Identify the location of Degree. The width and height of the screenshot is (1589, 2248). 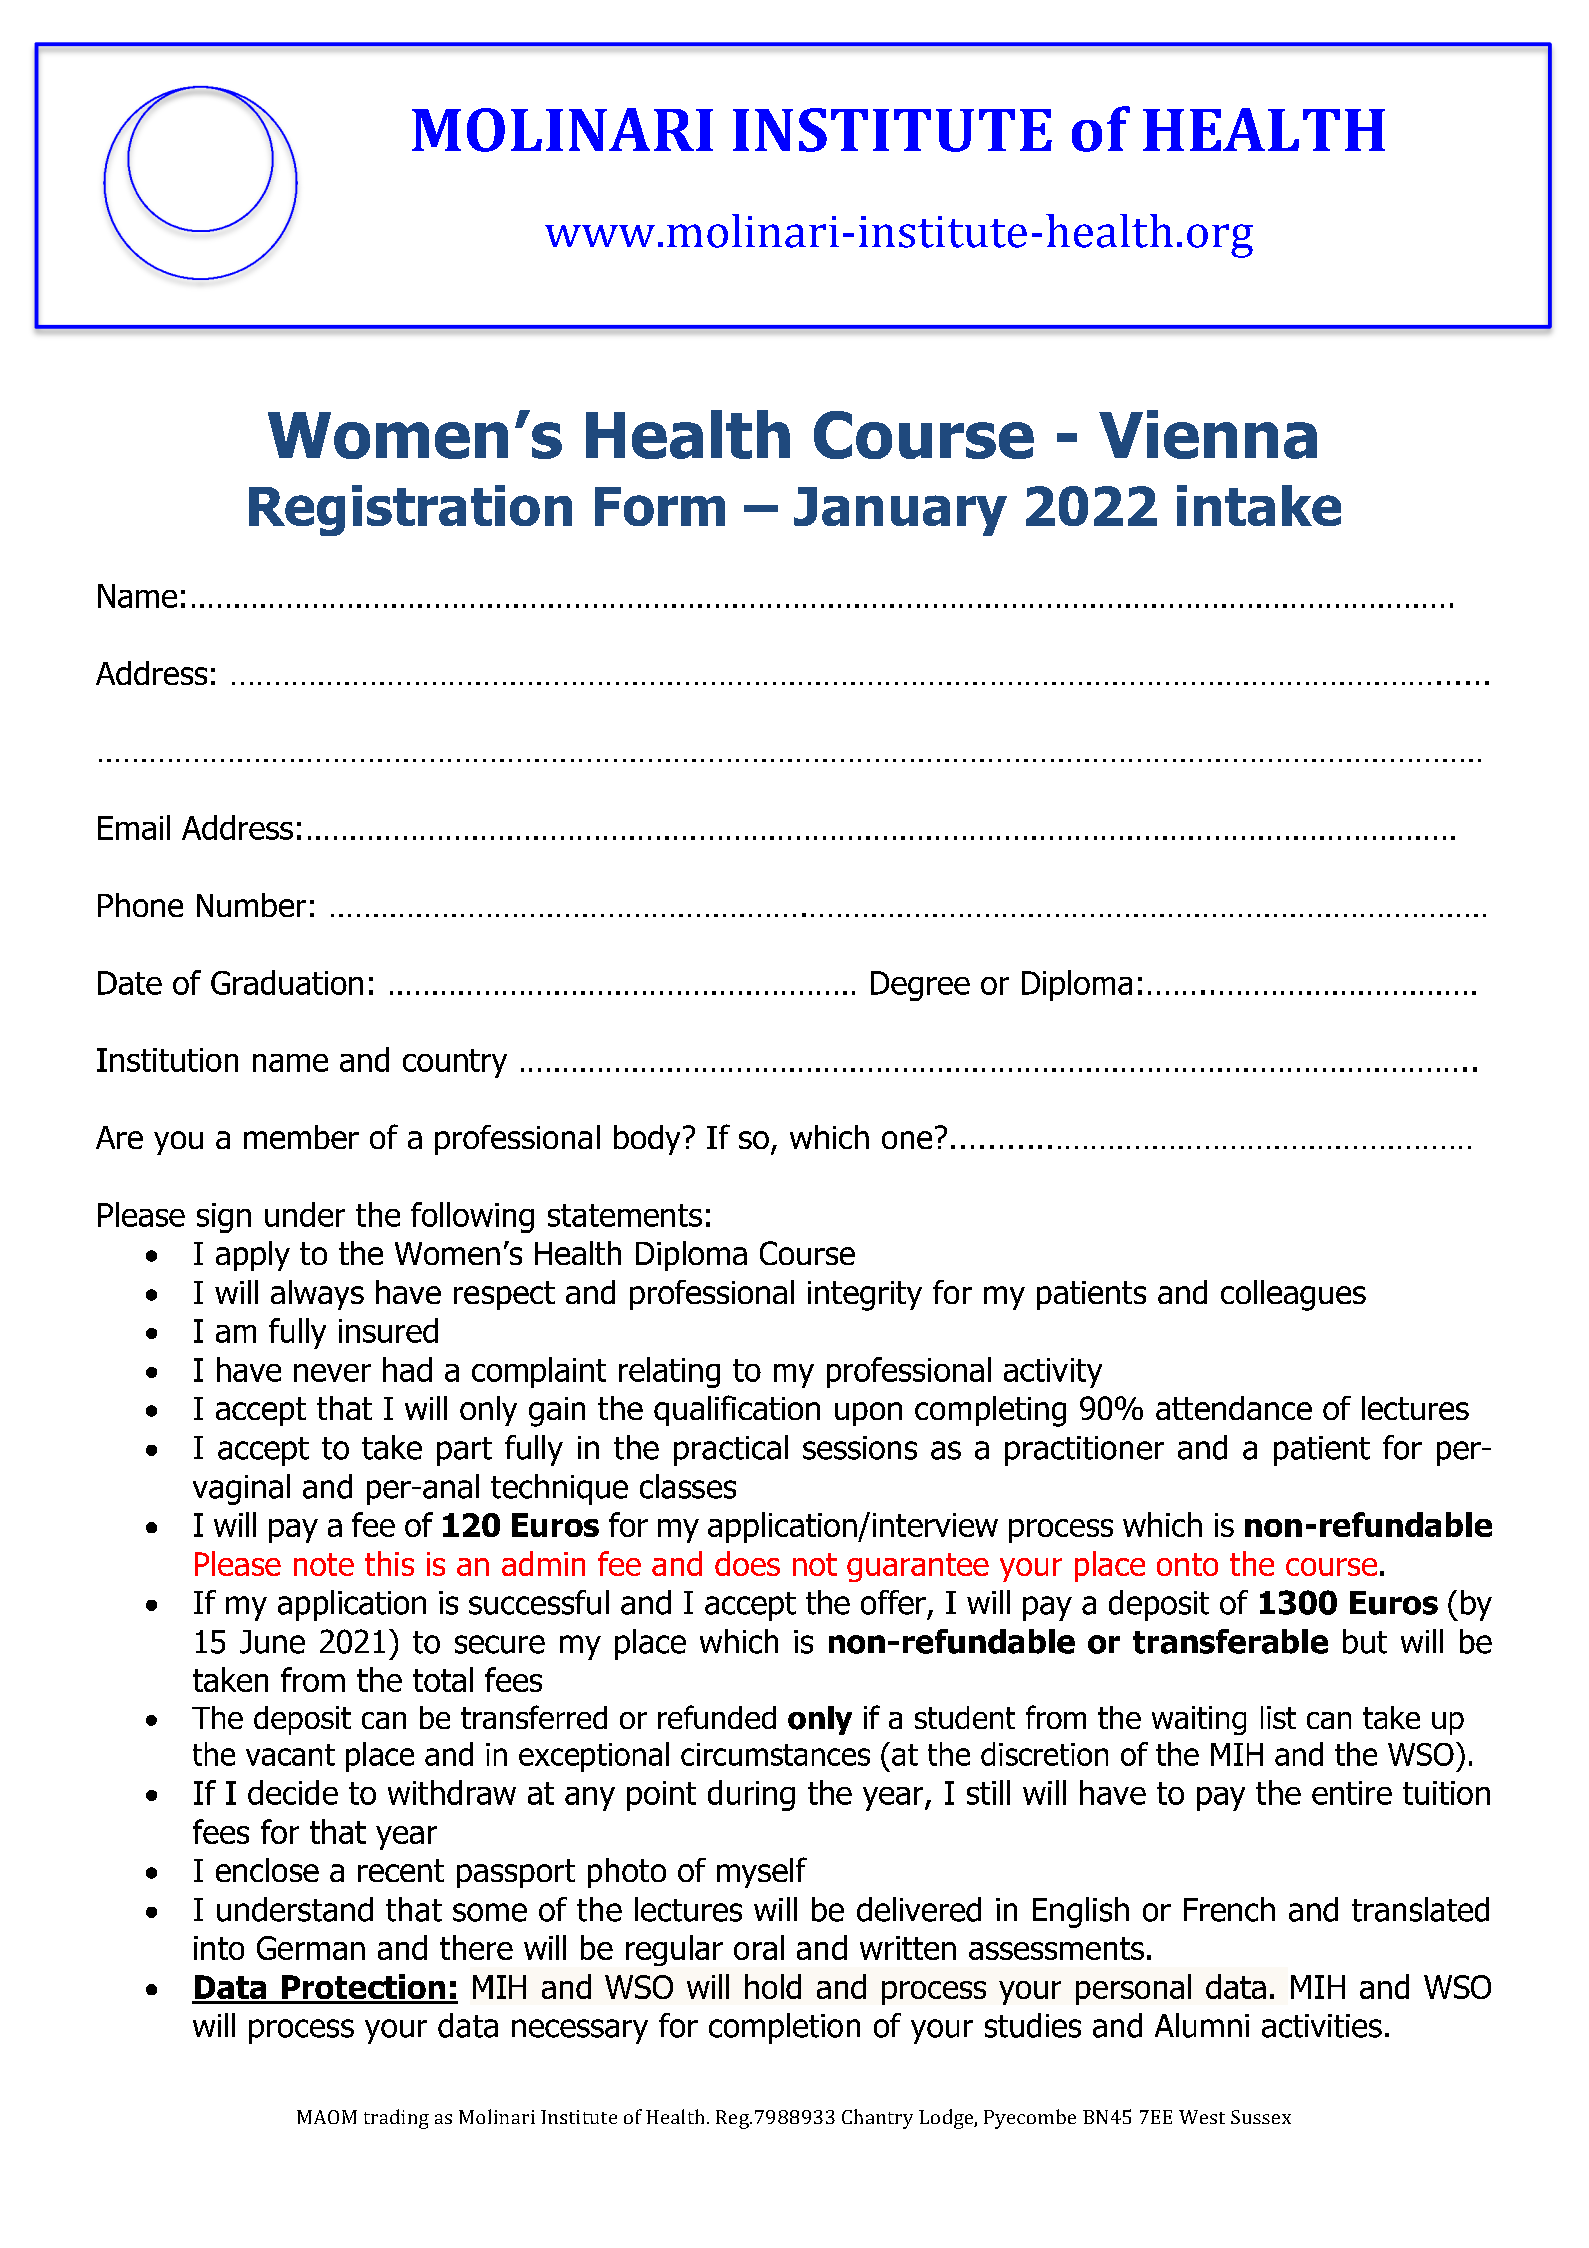
(920, 986).
